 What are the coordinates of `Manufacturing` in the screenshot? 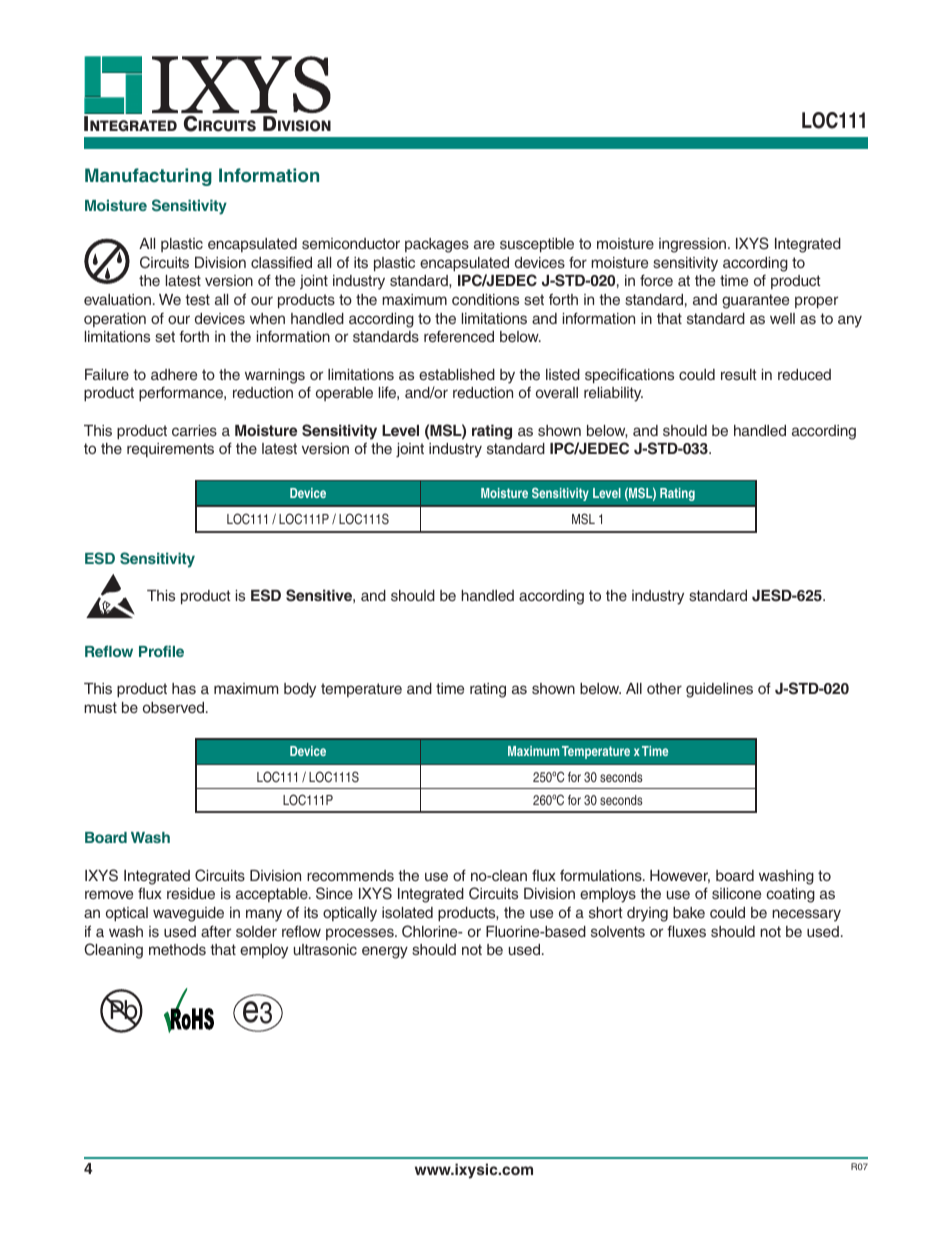 It's located at (148, 177).
